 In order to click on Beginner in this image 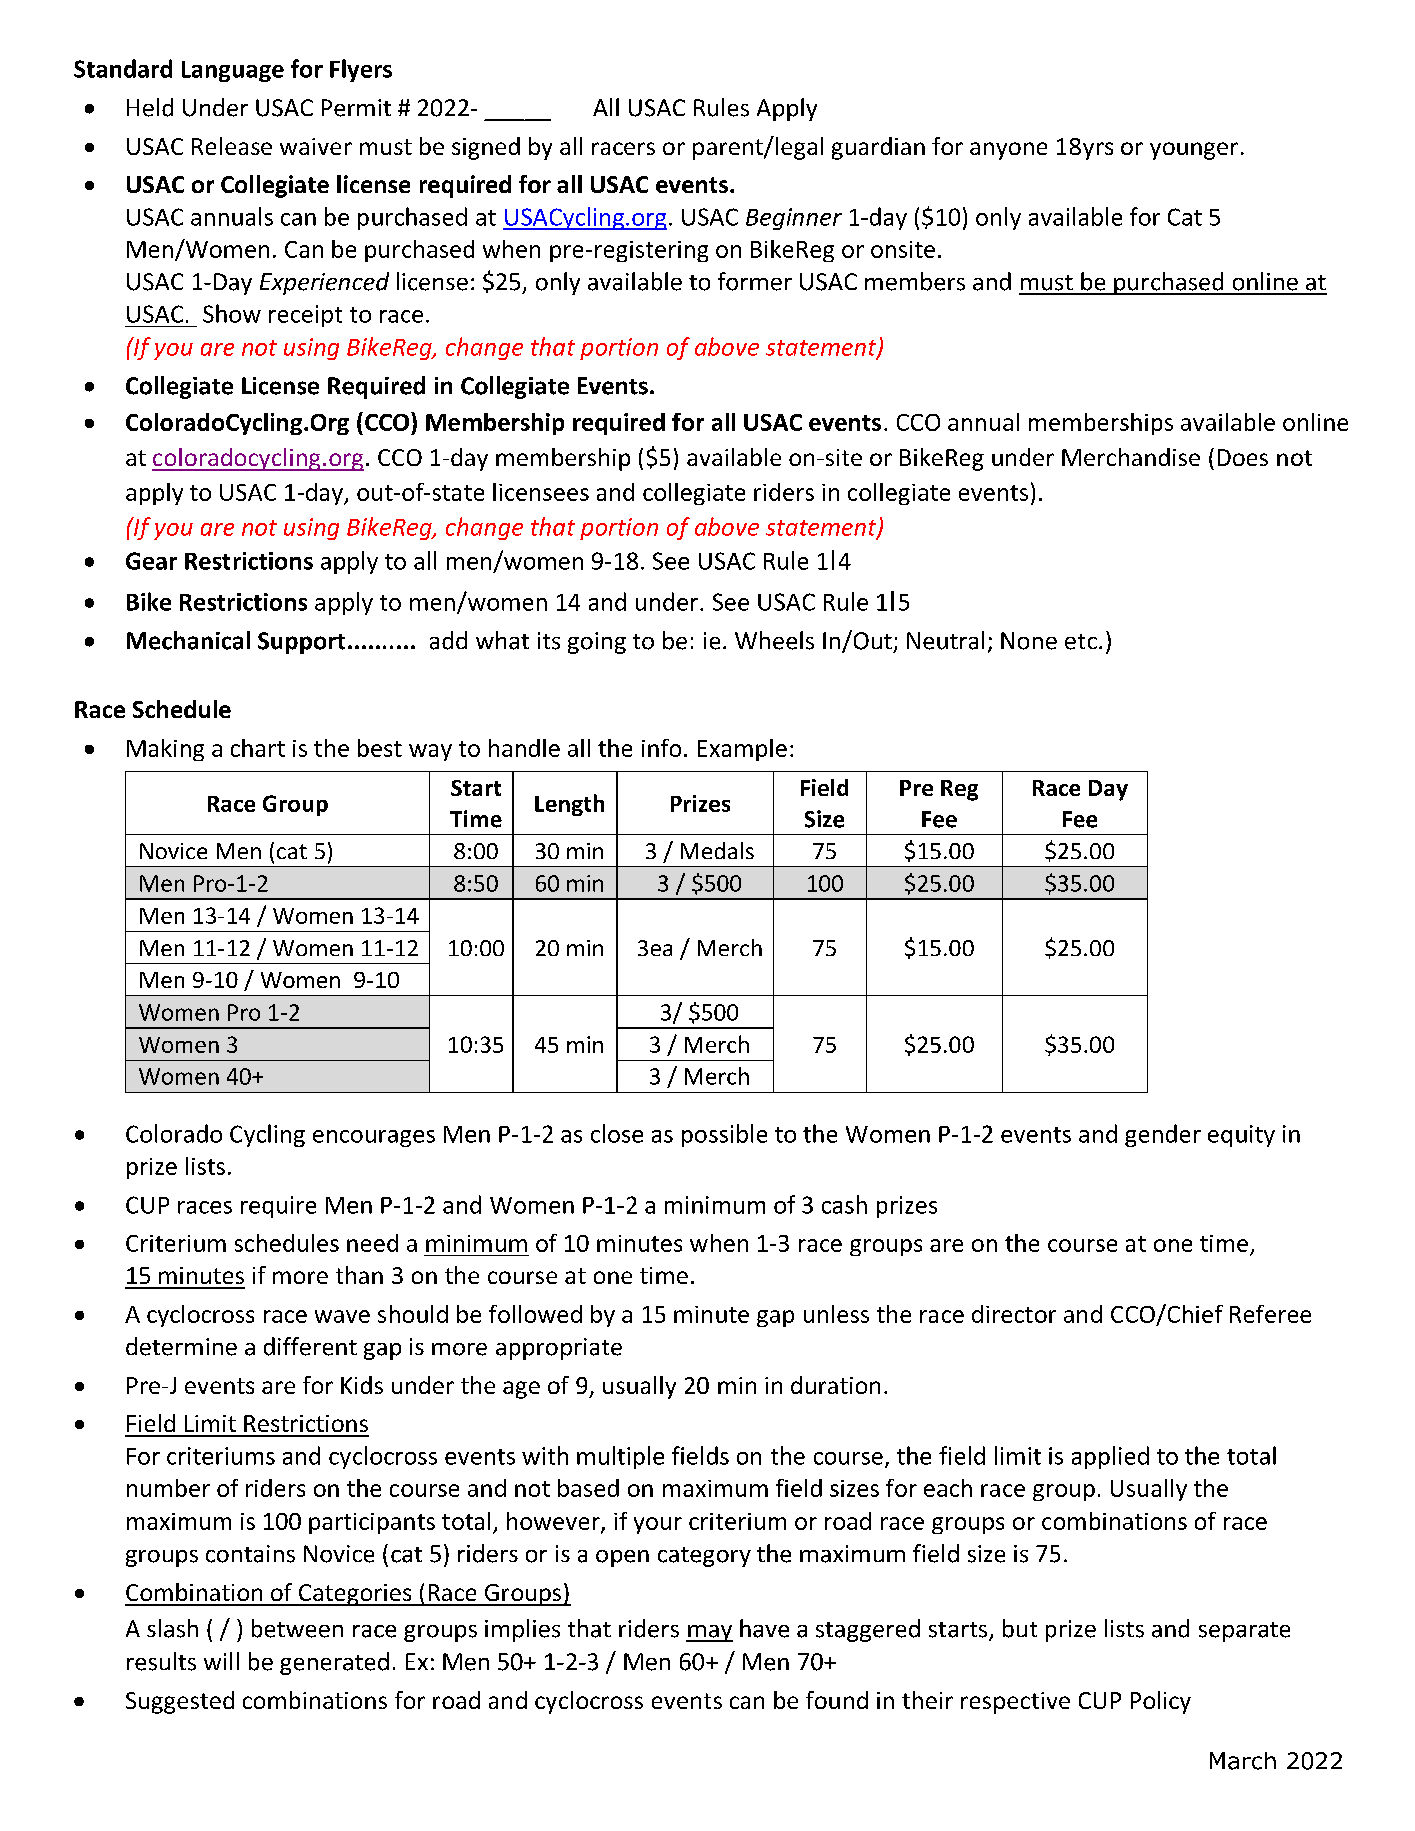, I will do `click(794, 219)`.
